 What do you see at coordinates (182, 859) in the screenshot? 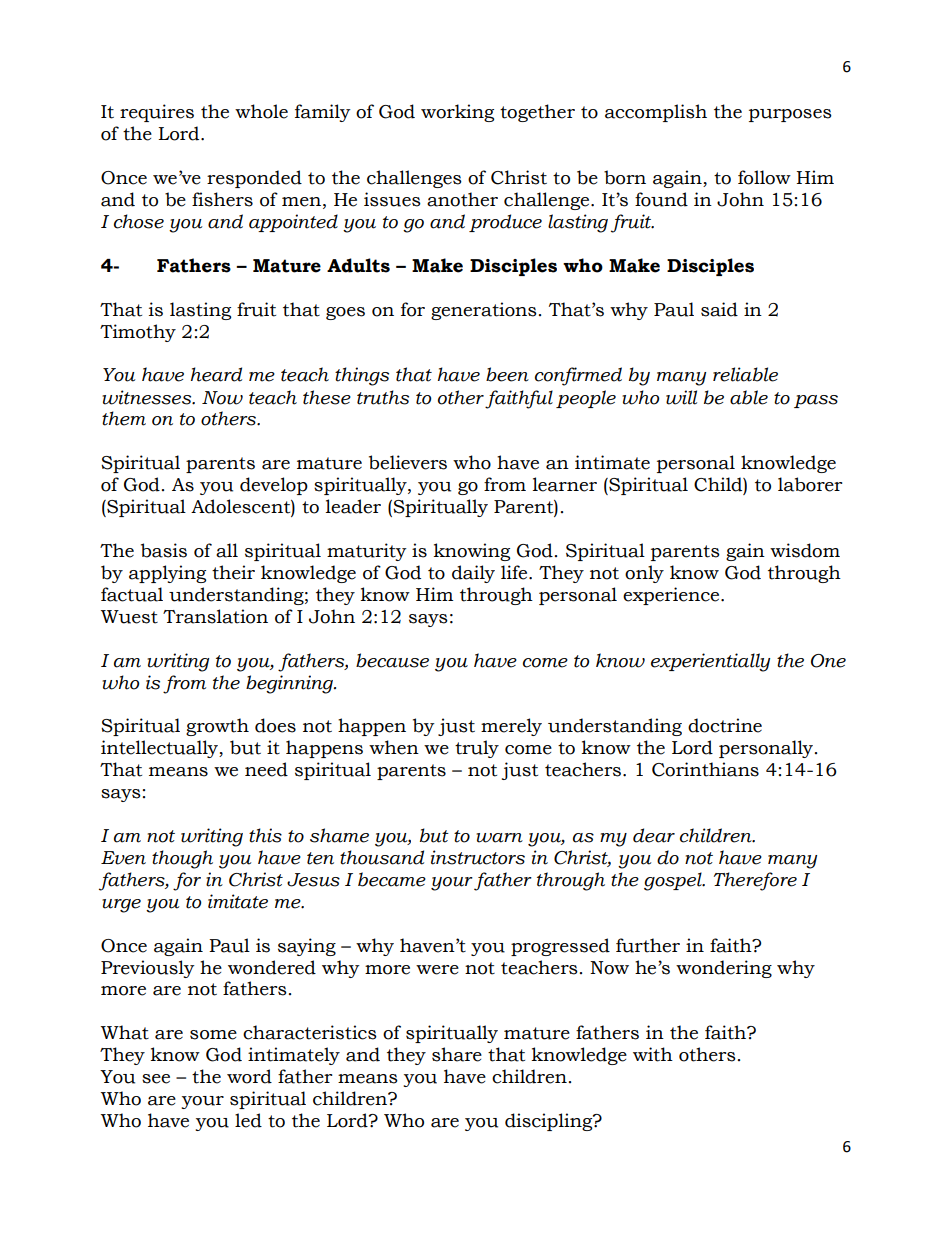
I see `though` at bounding box center [182, 859].
